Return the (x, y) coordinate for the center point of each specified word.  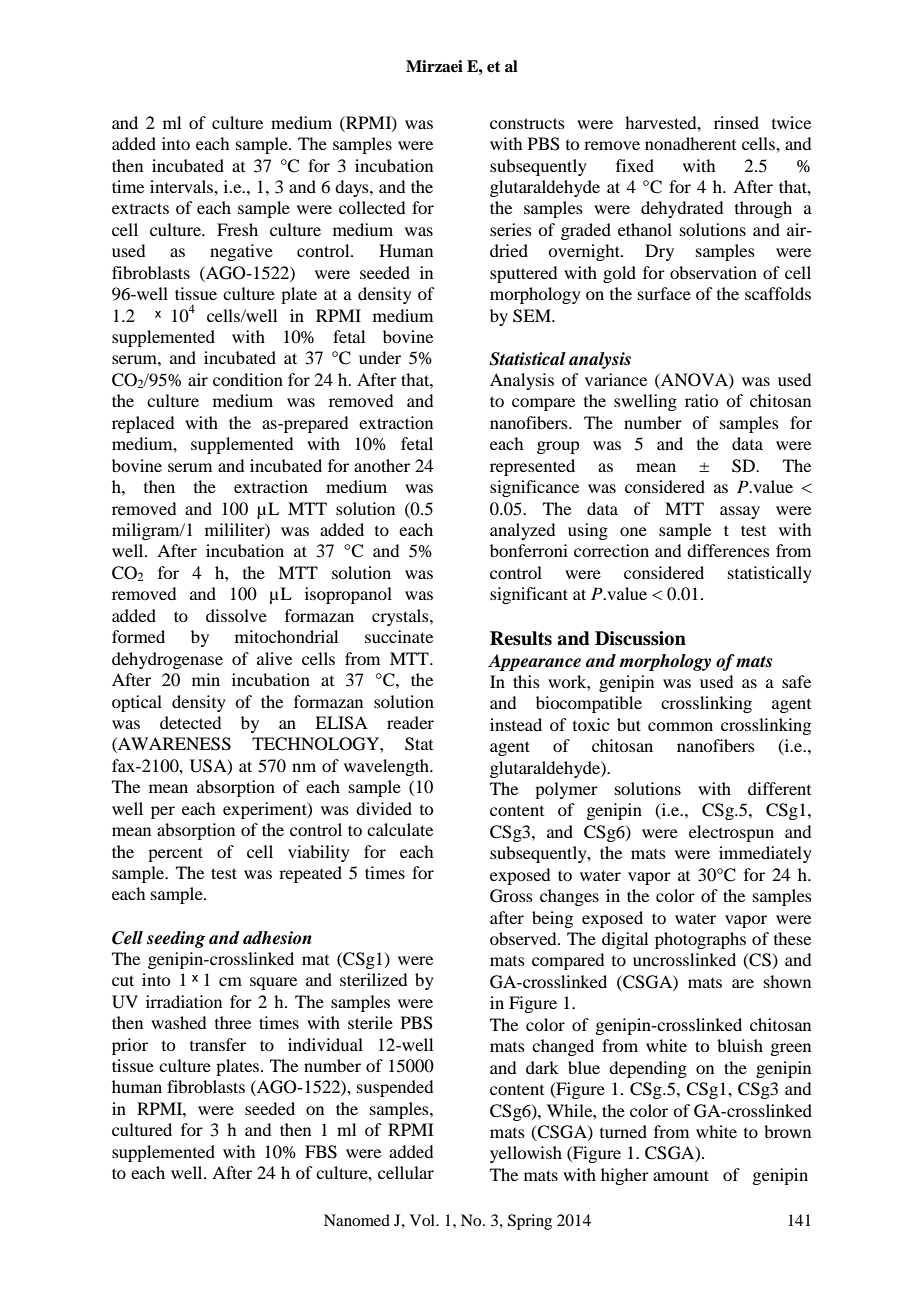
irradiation (184, 1001)
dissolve (236, 615)
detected (190, 722)
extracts (140, 208)
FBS (321, 1152)
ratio (701, 400)
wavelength (387, 767)
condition (248, 379)
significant (529, 595)
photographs (700, 940)
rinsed (736, 122)
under (380, 357)
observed (524, 938)
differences (728, 550)
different (779, 788)
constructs (527, 123)
